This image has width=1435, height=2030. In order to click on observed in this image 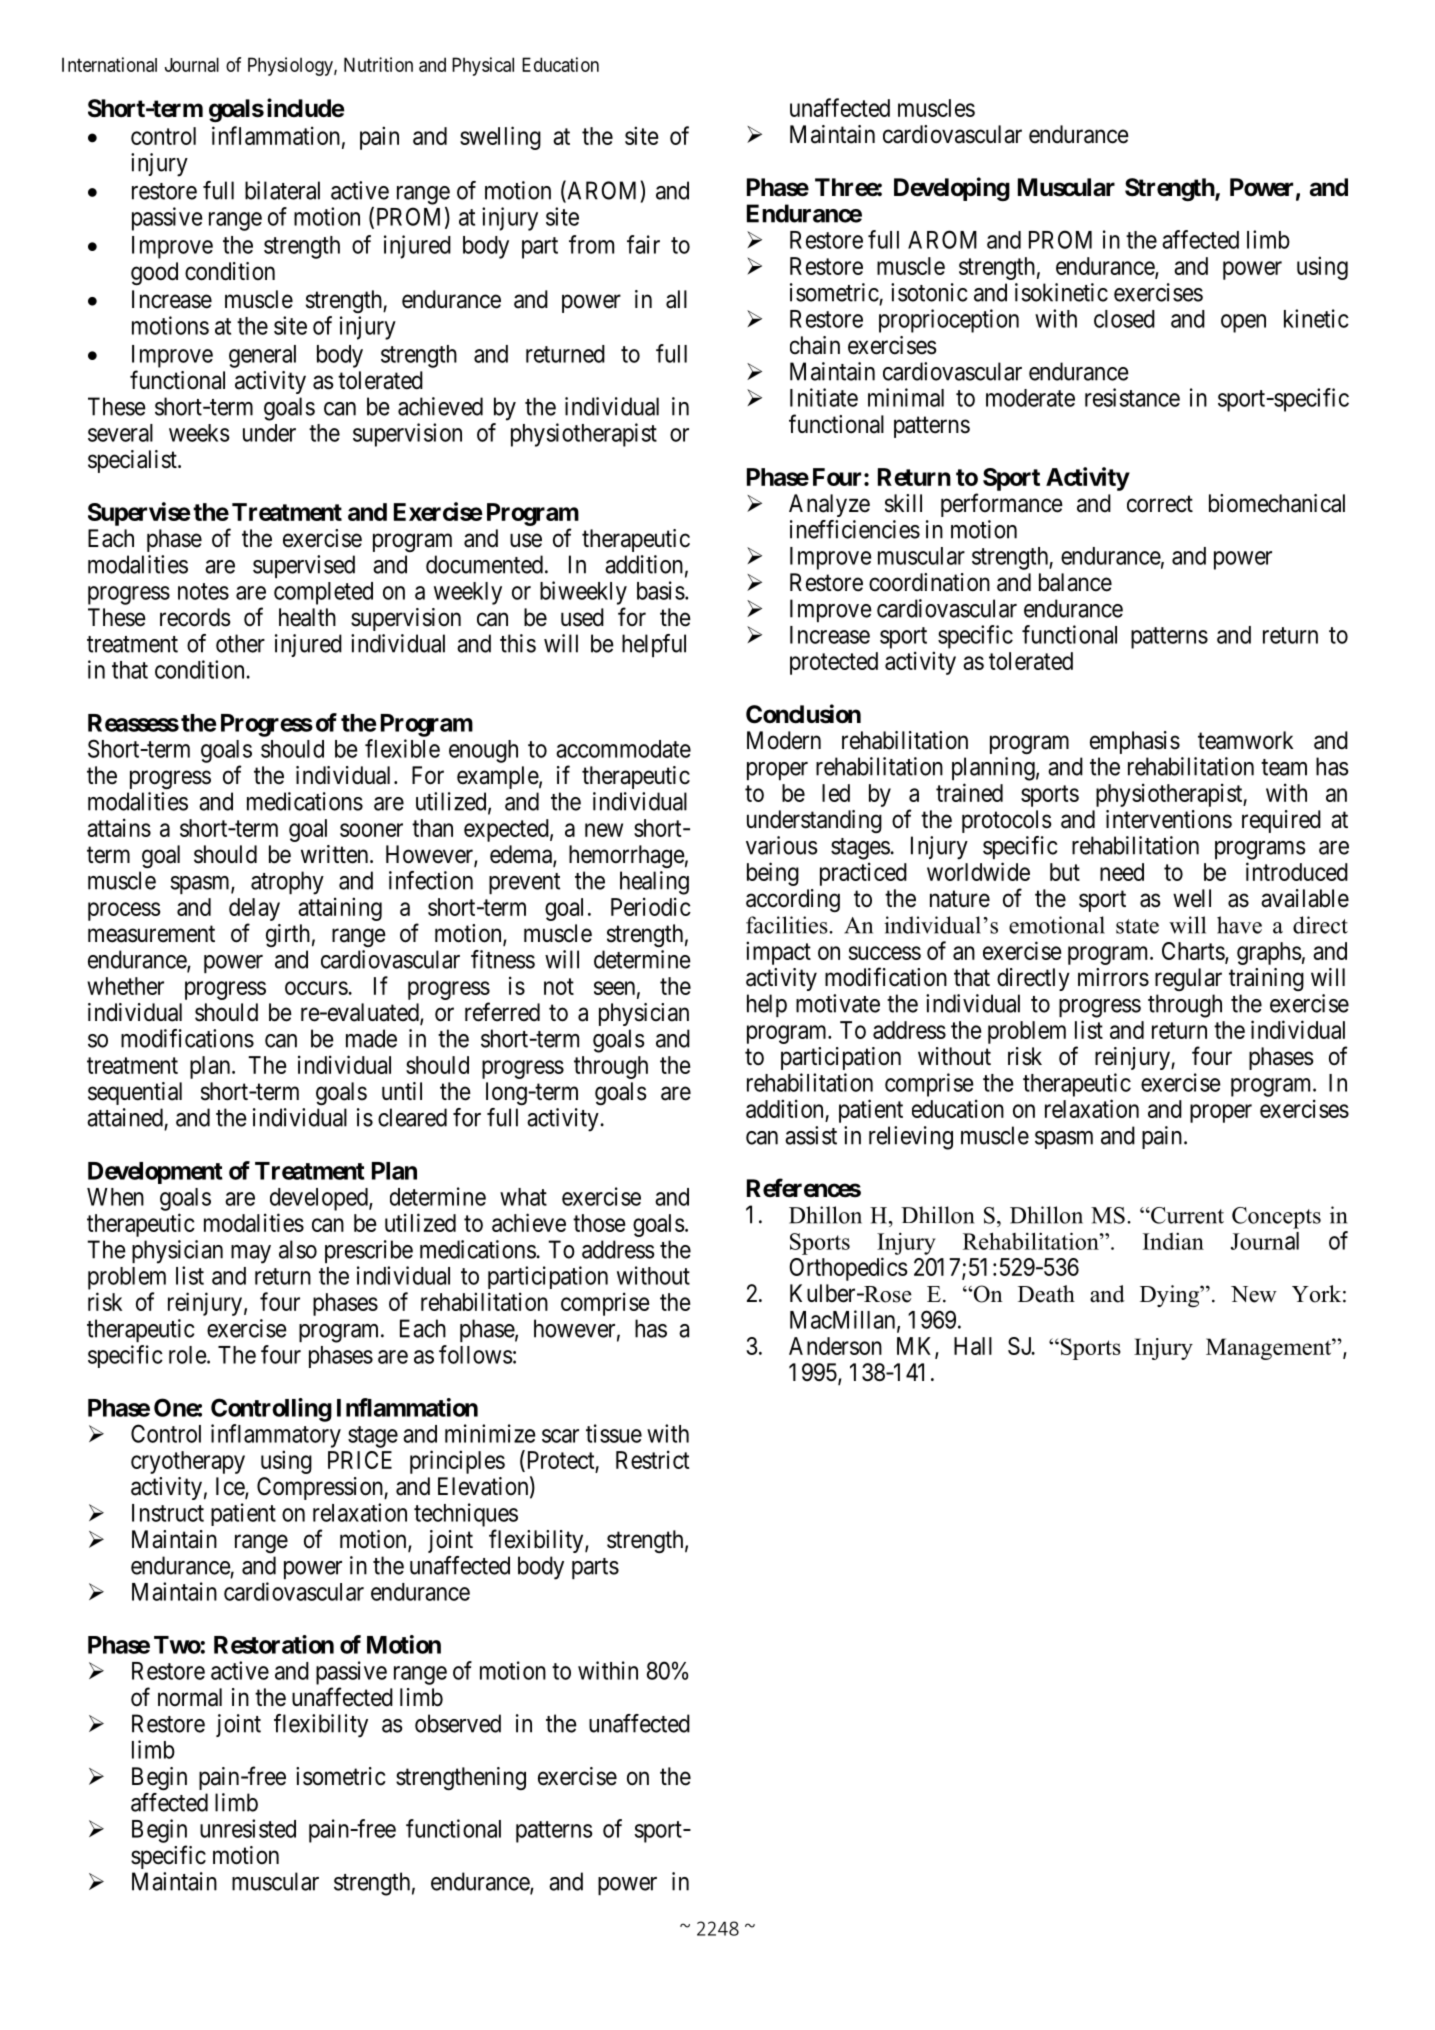, I will do `click(458, 1723)`.
